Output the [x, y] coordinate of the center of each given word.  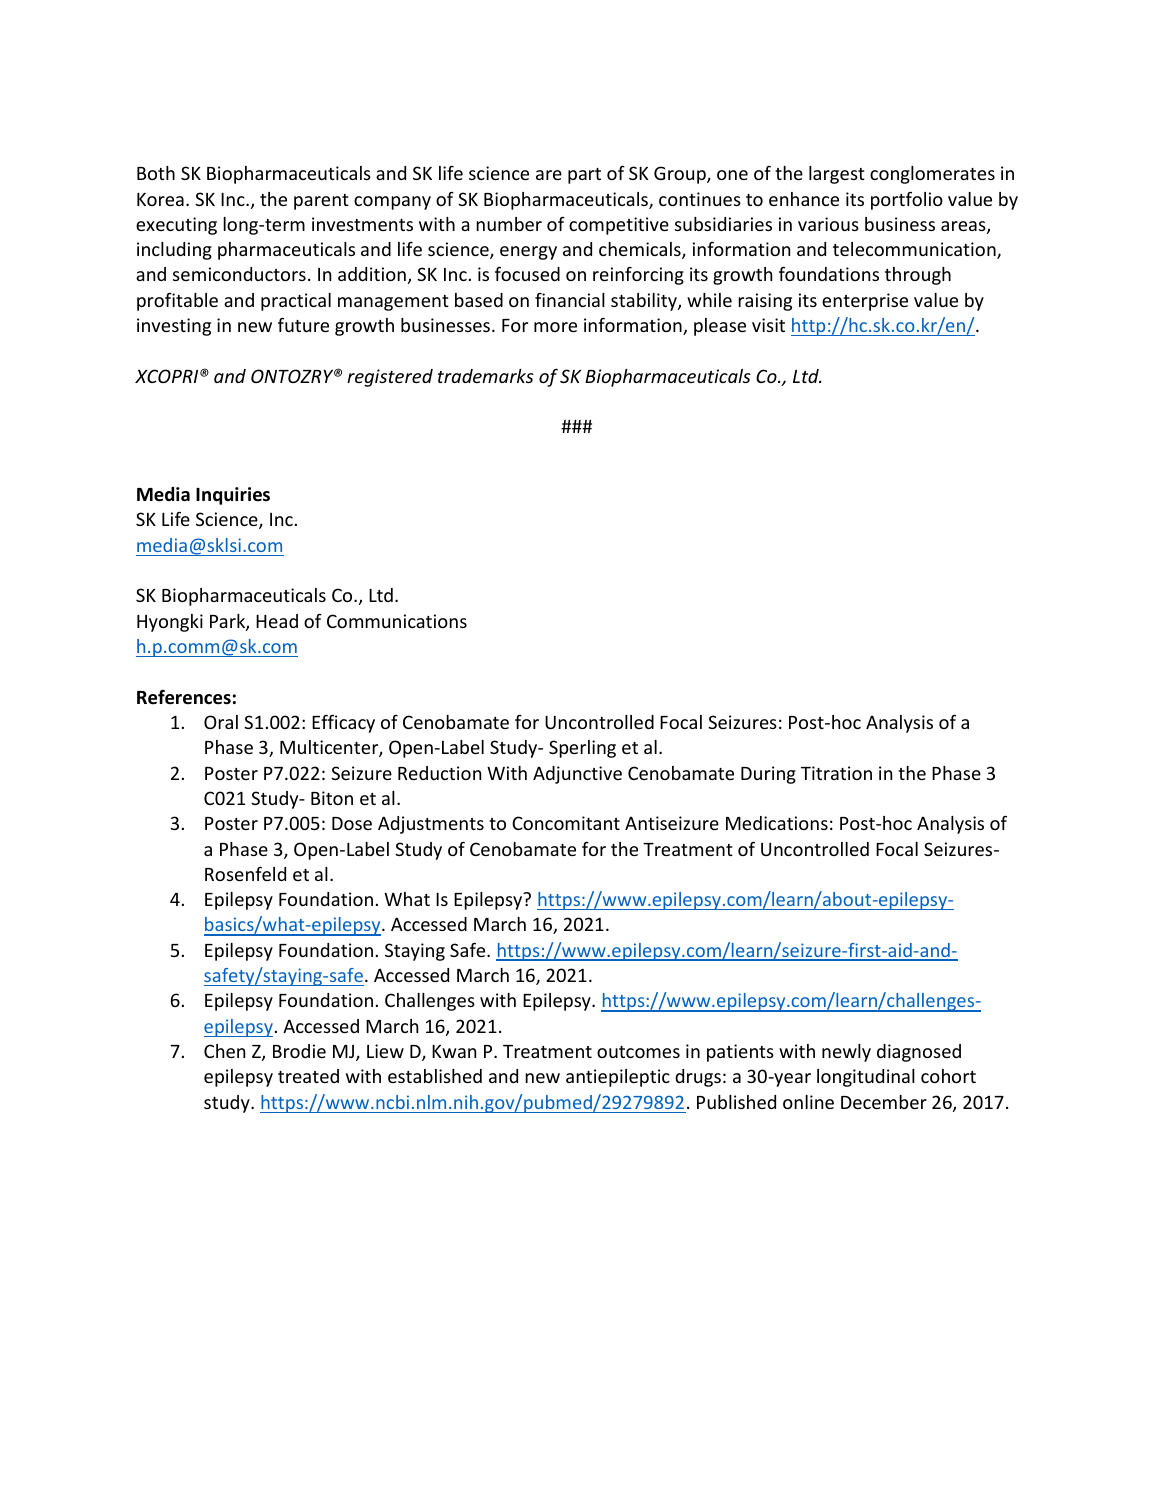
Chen [224, 1051]
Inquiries [233, 496]
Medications [777, 823]
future [303, 324]
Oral [221, 722]
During [768, 775]
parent [321, 202]
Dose [352, 823]
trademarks [486, 376]
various [828, 224]
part [584, 176]
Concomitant [566, 823]
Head [277, 621]
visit [768, 325]
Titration [836, 773]
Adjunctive [577, 775]
